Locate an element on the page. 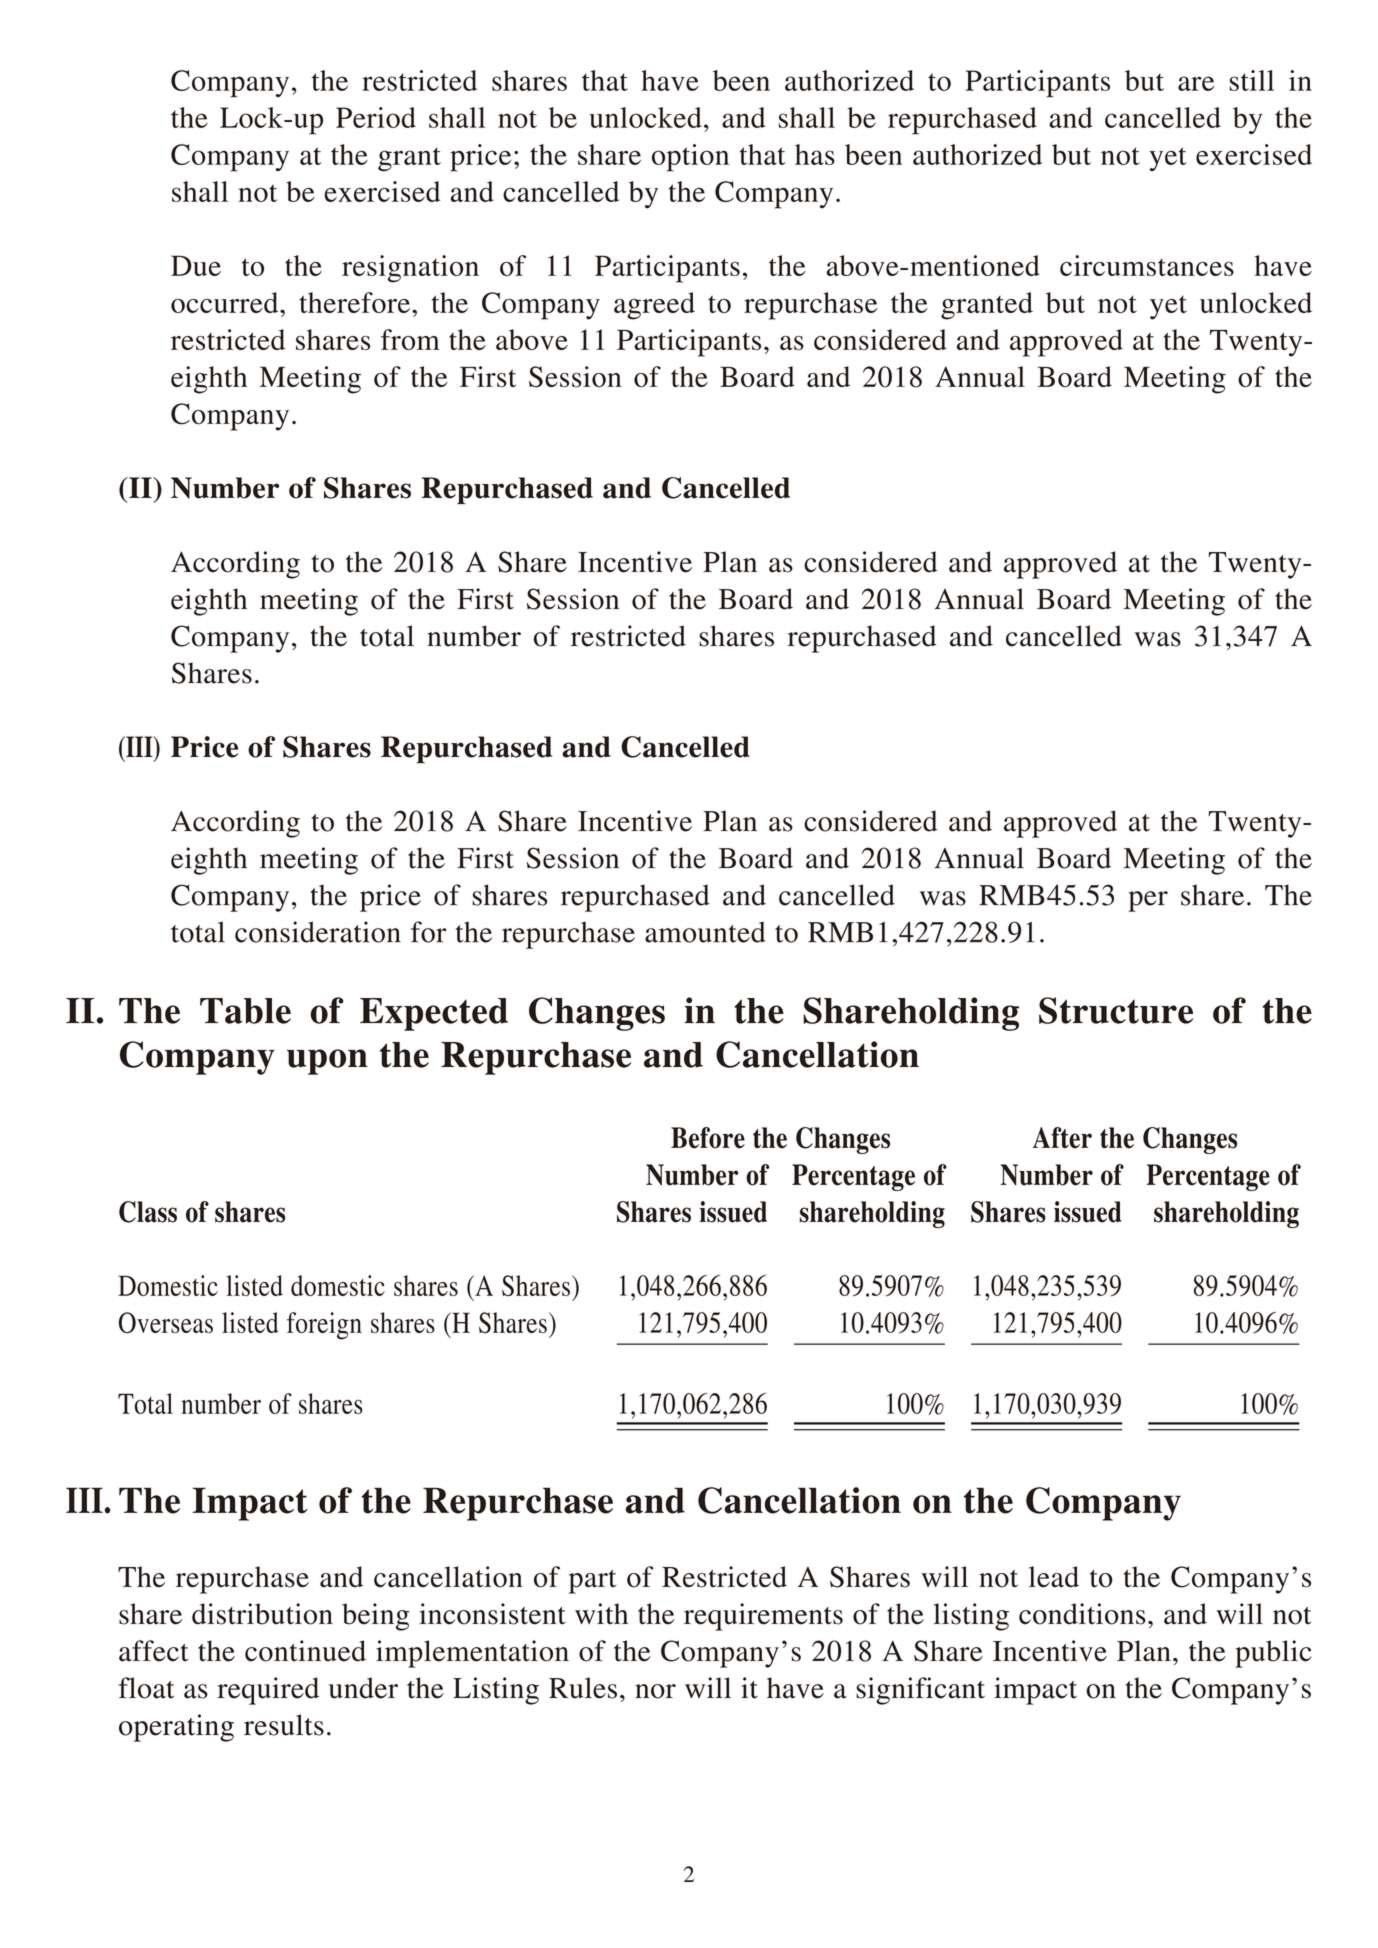 The width and height of the document is (1378, 1948). Period is located at coordinates (376, 117).
